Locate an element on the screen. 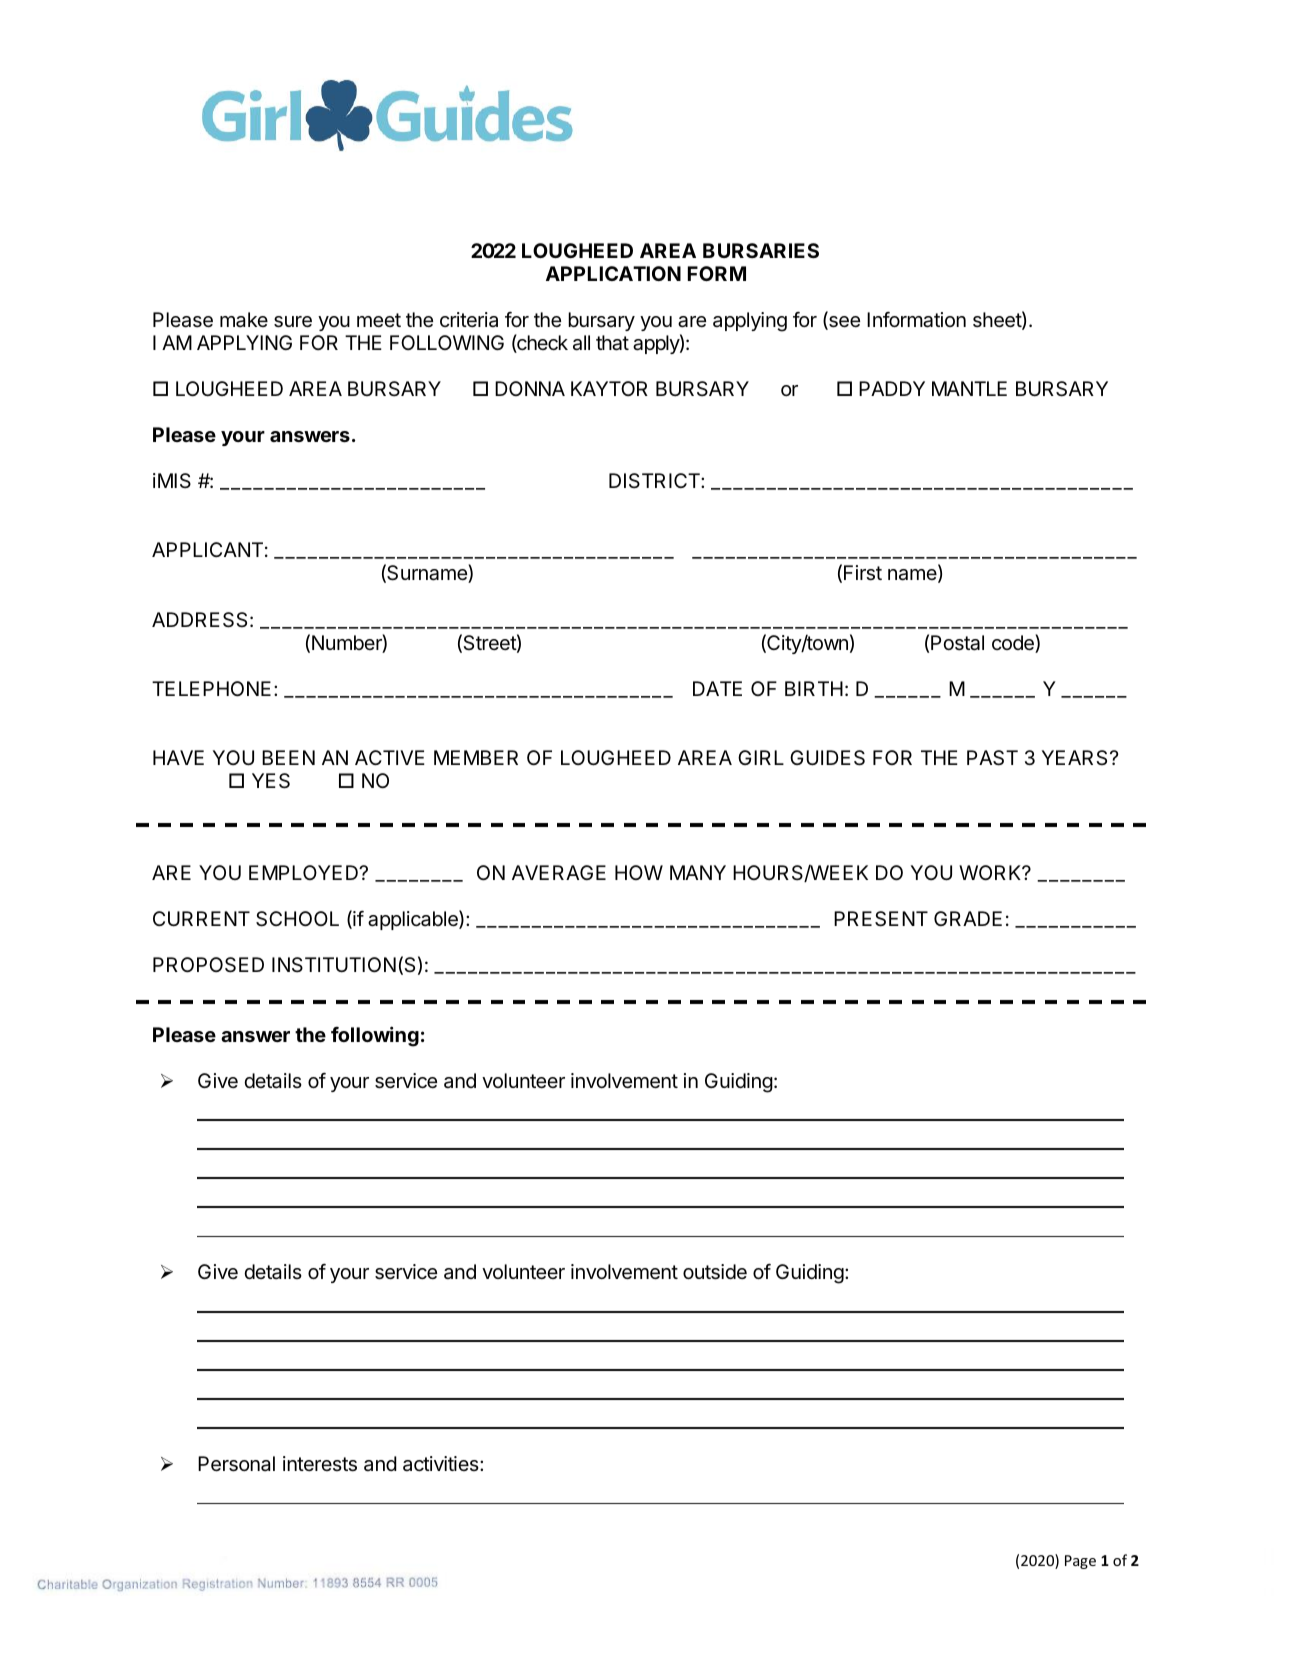  MANY is located at coordinates (698, 872).
